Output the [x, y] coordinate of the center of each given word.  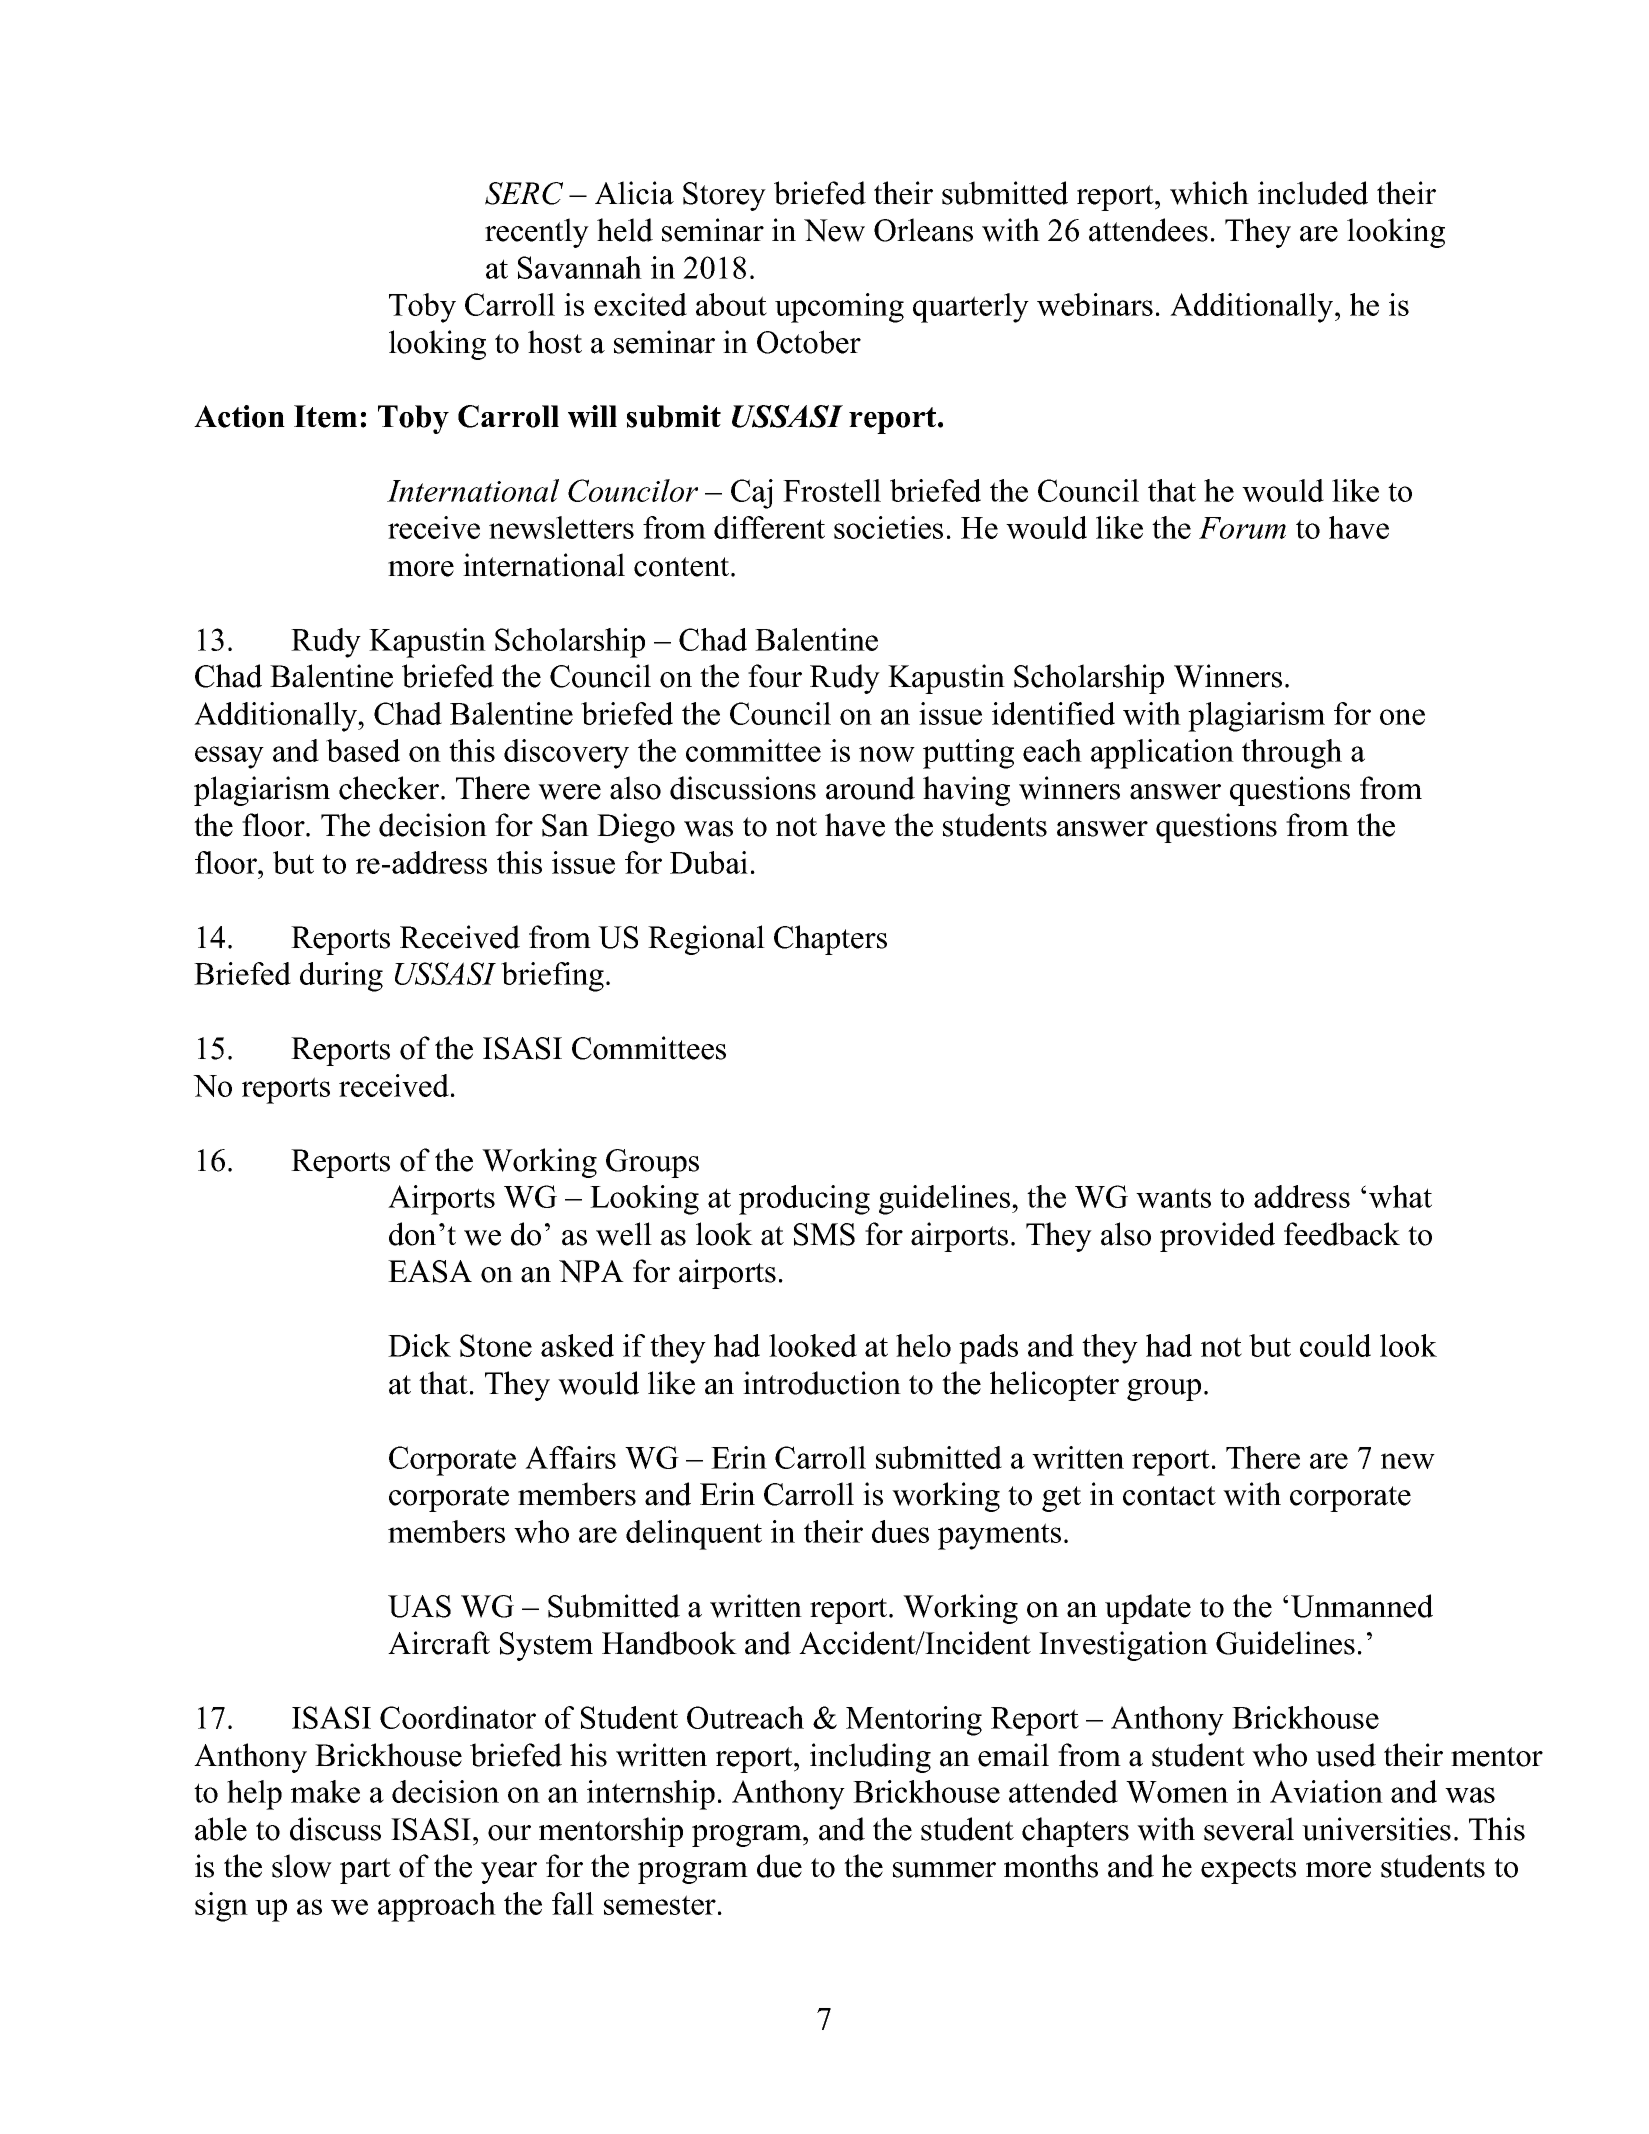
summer [944, 1870]
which [1209, 193]
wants [1173, 1198]
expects [1248, 1871]
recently [537, 233]
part [365, 1871]
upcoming [839, 308]
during [341, 977]
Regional [706, 940]
